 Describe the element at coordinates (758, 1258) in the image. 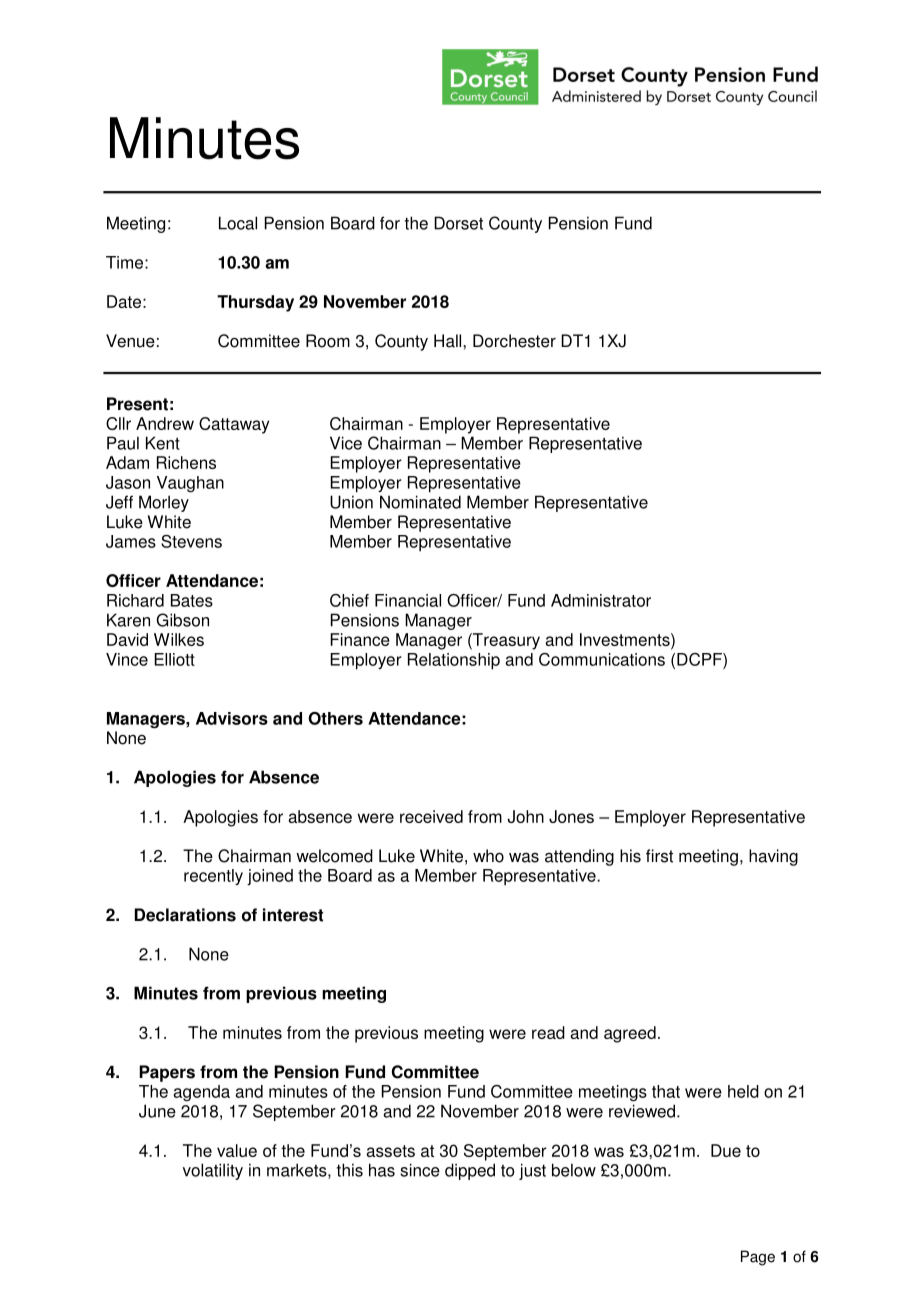

I see `Page` at that location.
